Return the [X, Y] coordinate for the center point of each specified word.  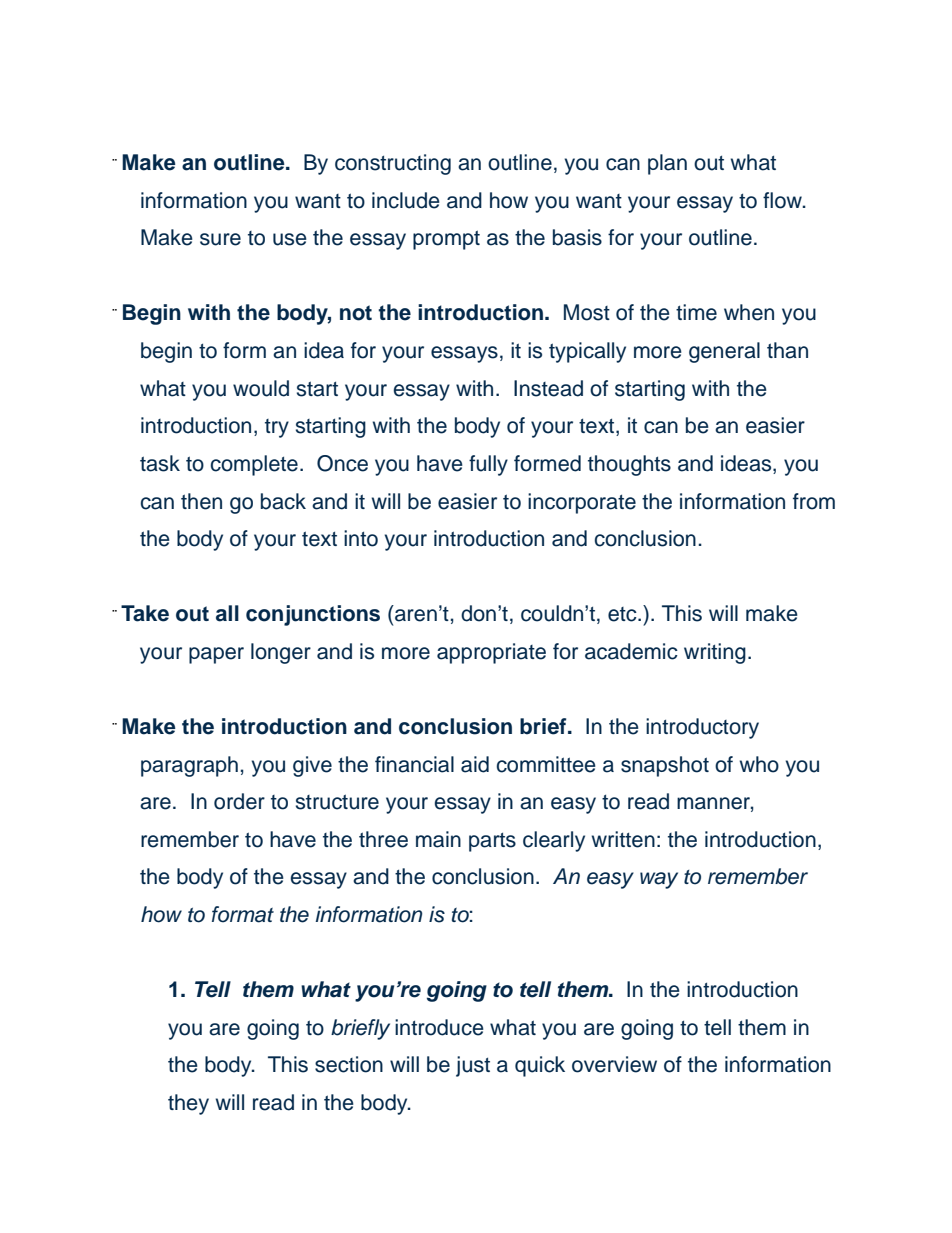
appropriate [491, 653]
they [188, 1104]
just [473, 1066]
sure [220, 239]
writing [715, 653]
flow [784, 200]
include [406, 200]
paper [216, 655]
